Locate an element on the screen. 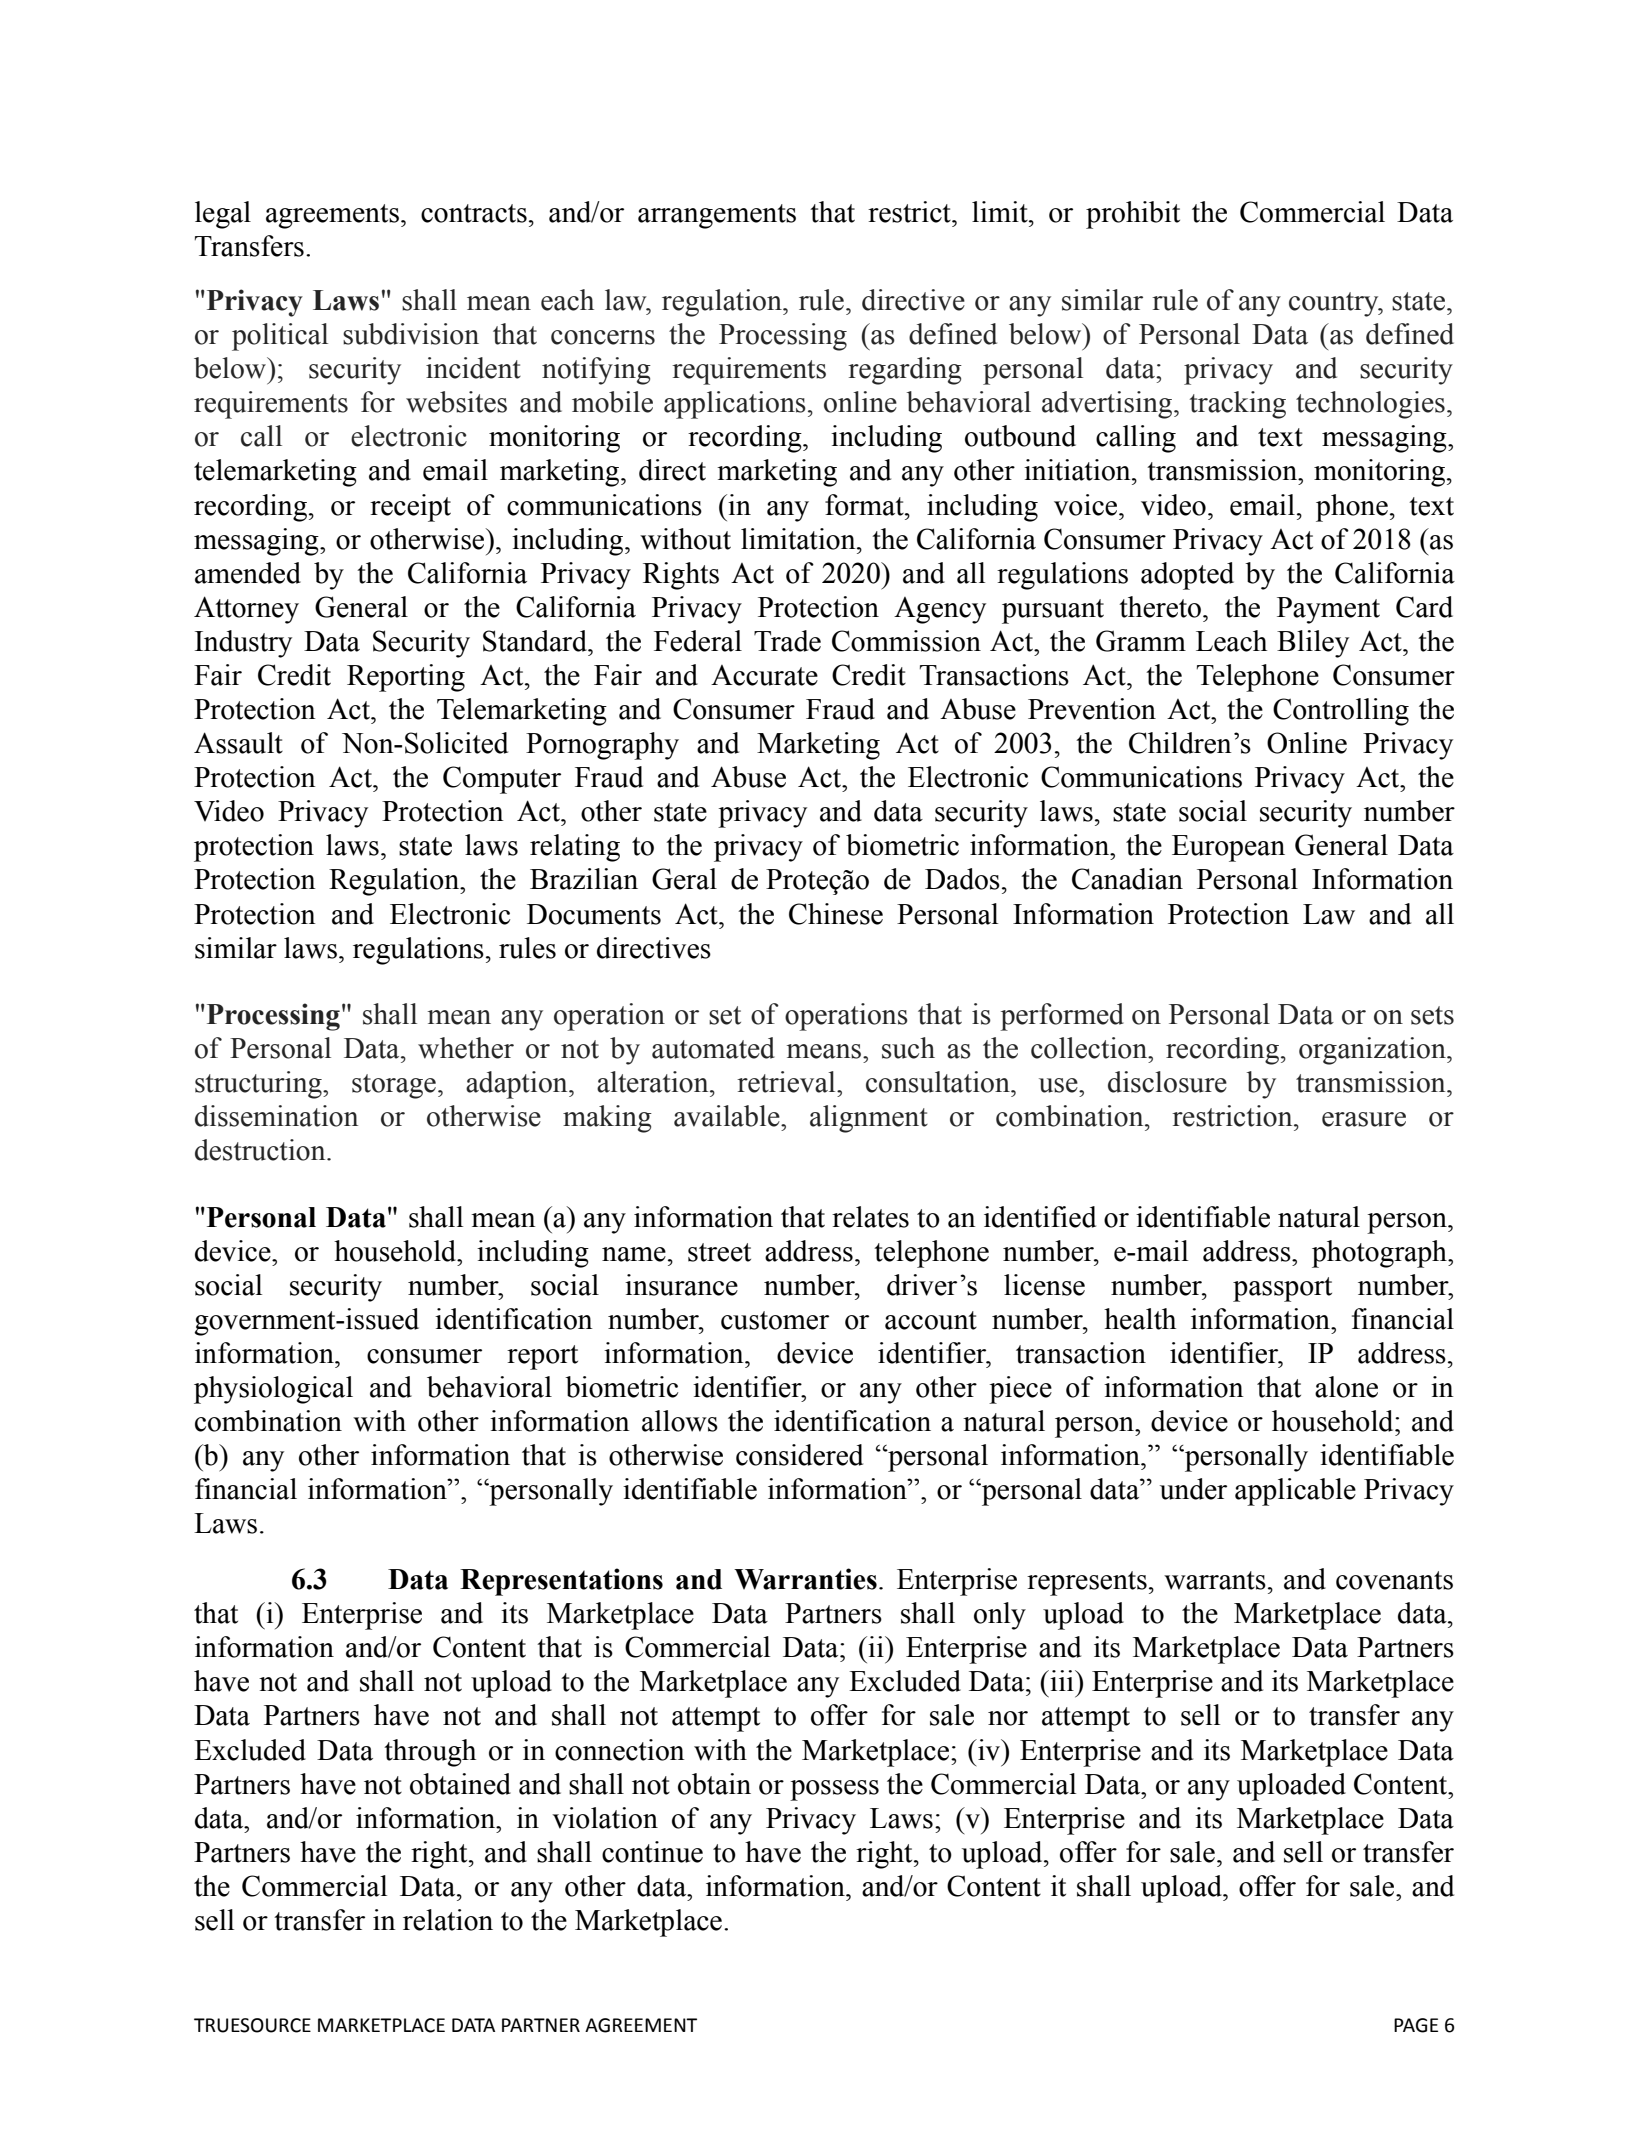  Warranties is located at coordinates (805, 1579).
